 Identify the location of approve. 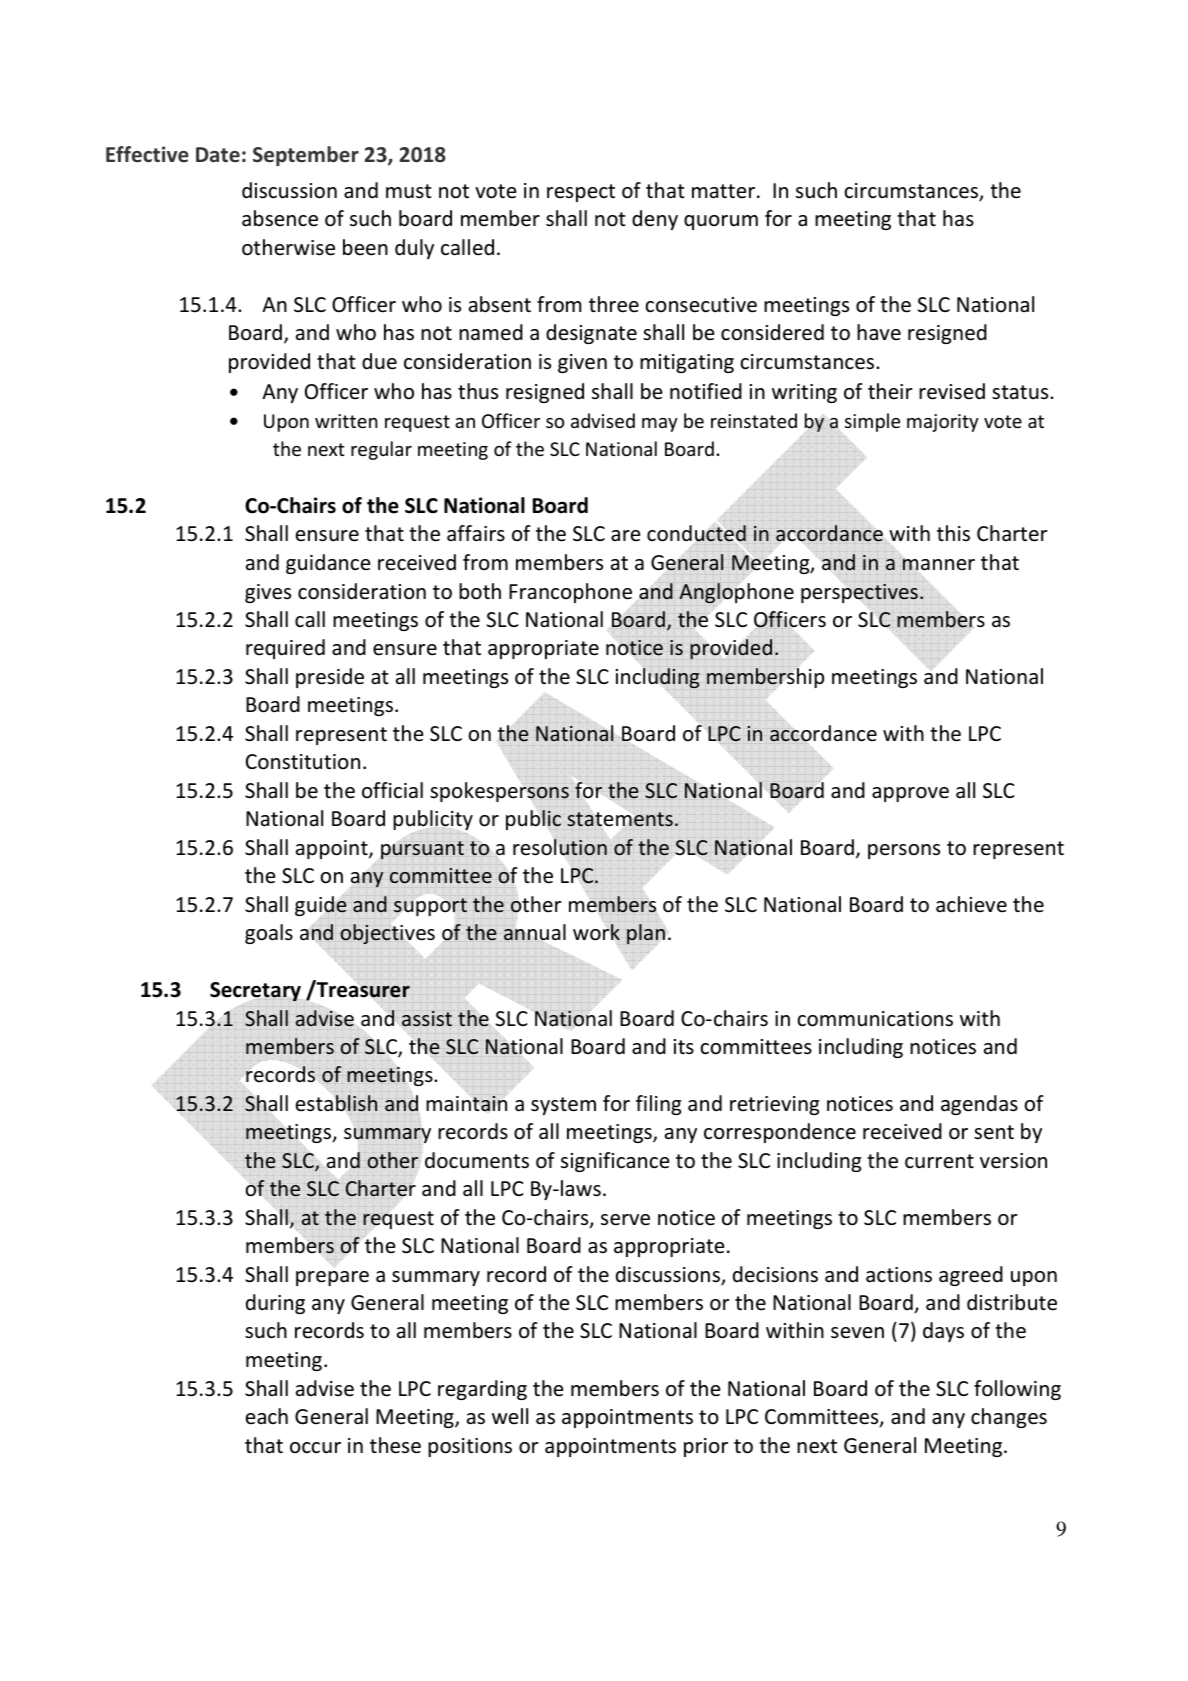
(910, 794).
